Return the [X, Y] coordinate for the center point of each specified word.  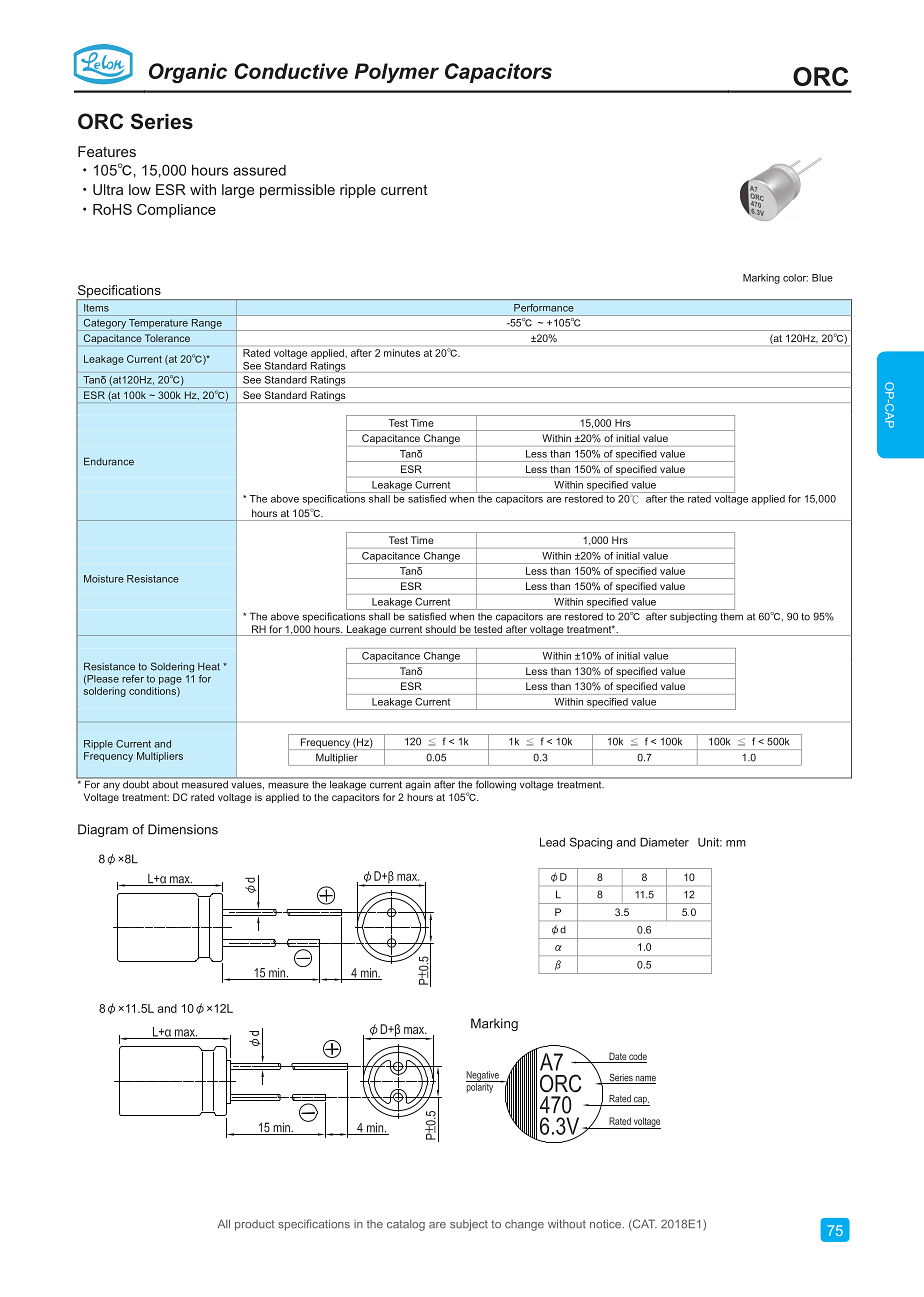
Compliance [176, 211]
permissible [297, 191]
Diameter [664, 842]
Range [206, 325]
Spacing [591, 843]
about [165, 783]
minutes [402, 353]
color [795, 278]
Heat [209, 667]
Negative [483, 1077]
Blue [822, 278]
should [440, 630]
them [731, 616]
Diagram [103, 830]
